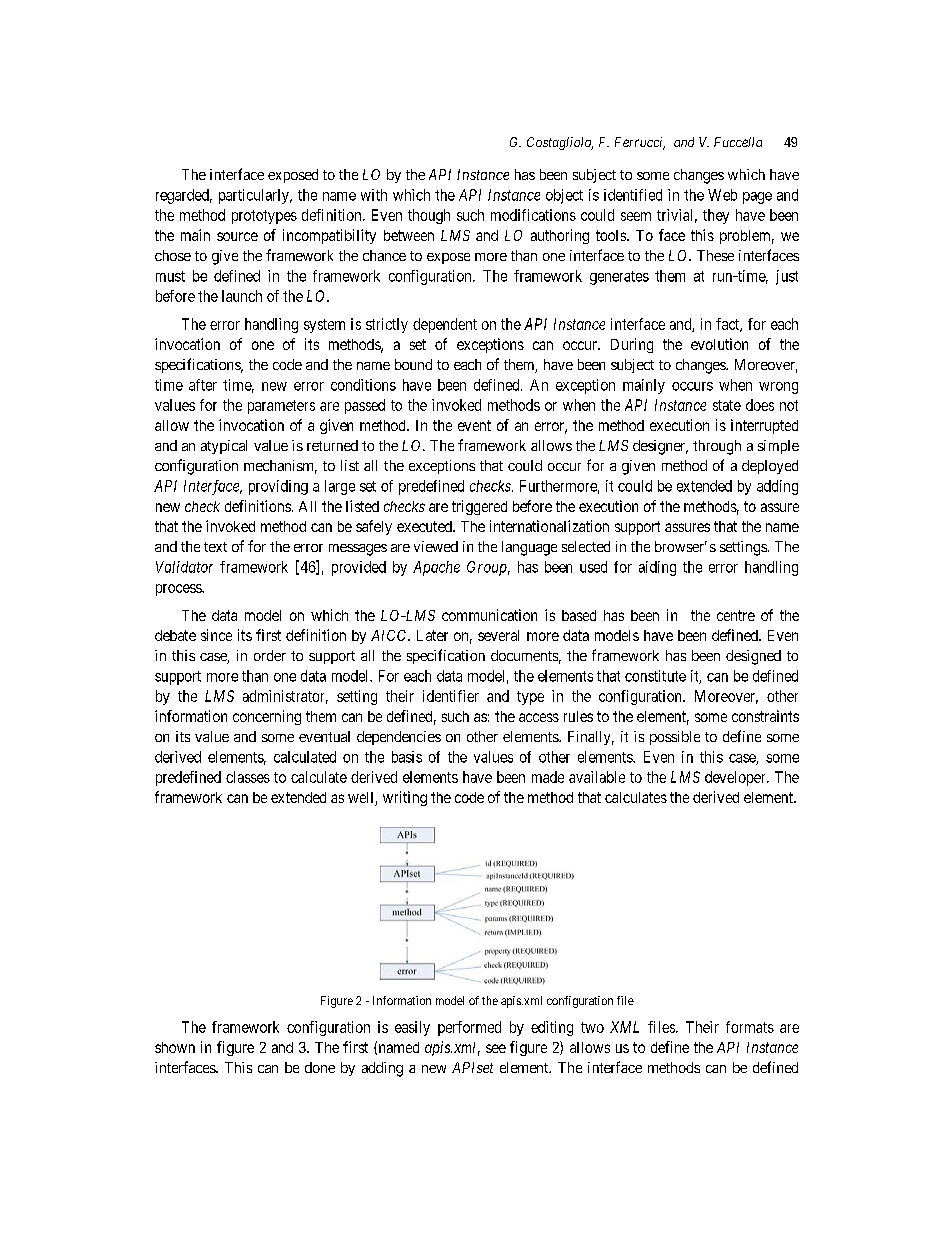 This page has height=1233, width=952. I want to click on centre, so click(736, 615).
